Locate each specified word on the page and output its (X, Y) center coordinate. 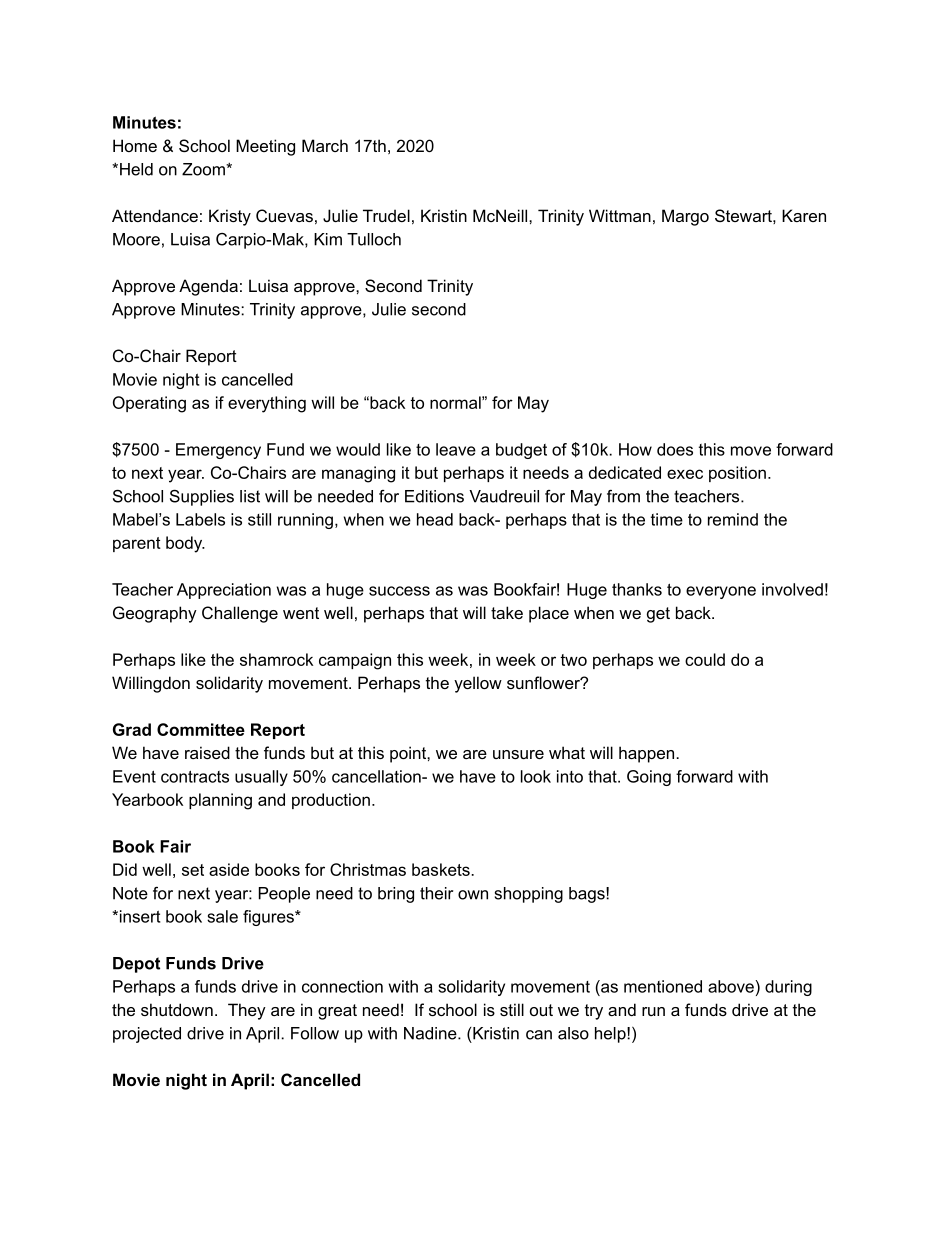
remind (733, 519)
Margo (685, 217)
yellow (478, 684)
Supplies (202, 497)
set (193, 870)
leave (456, 449)
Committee (201, 729)
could (705, 659)
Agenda (208, 287)
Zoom (204, 169)
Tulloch (374, 239)
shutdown (177, 1009)
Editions (434, 496)
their (436, 893)
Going (649, 778)
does (675, 449)
